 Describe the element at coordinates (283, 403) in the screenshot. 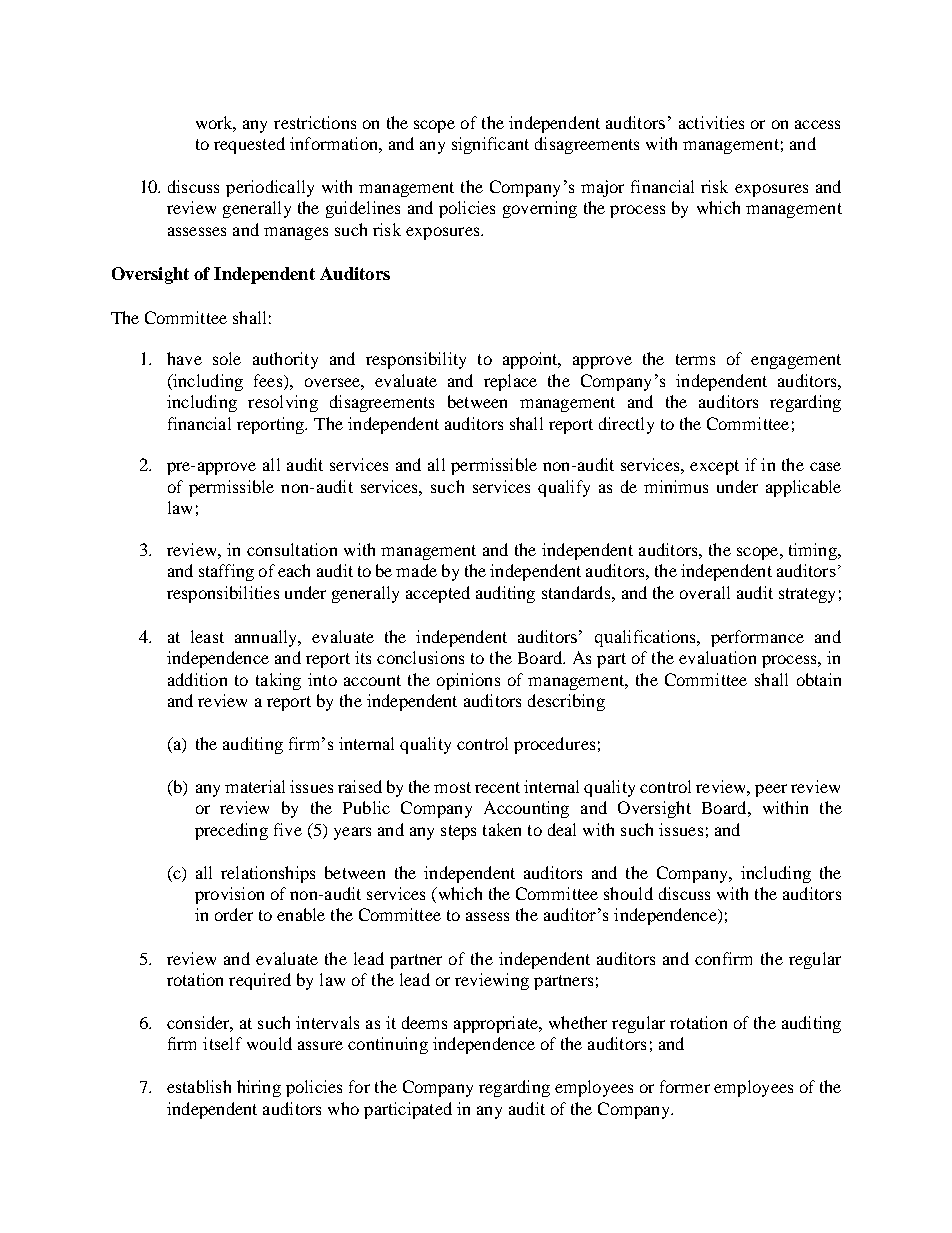

I see `resolving` at that location.
